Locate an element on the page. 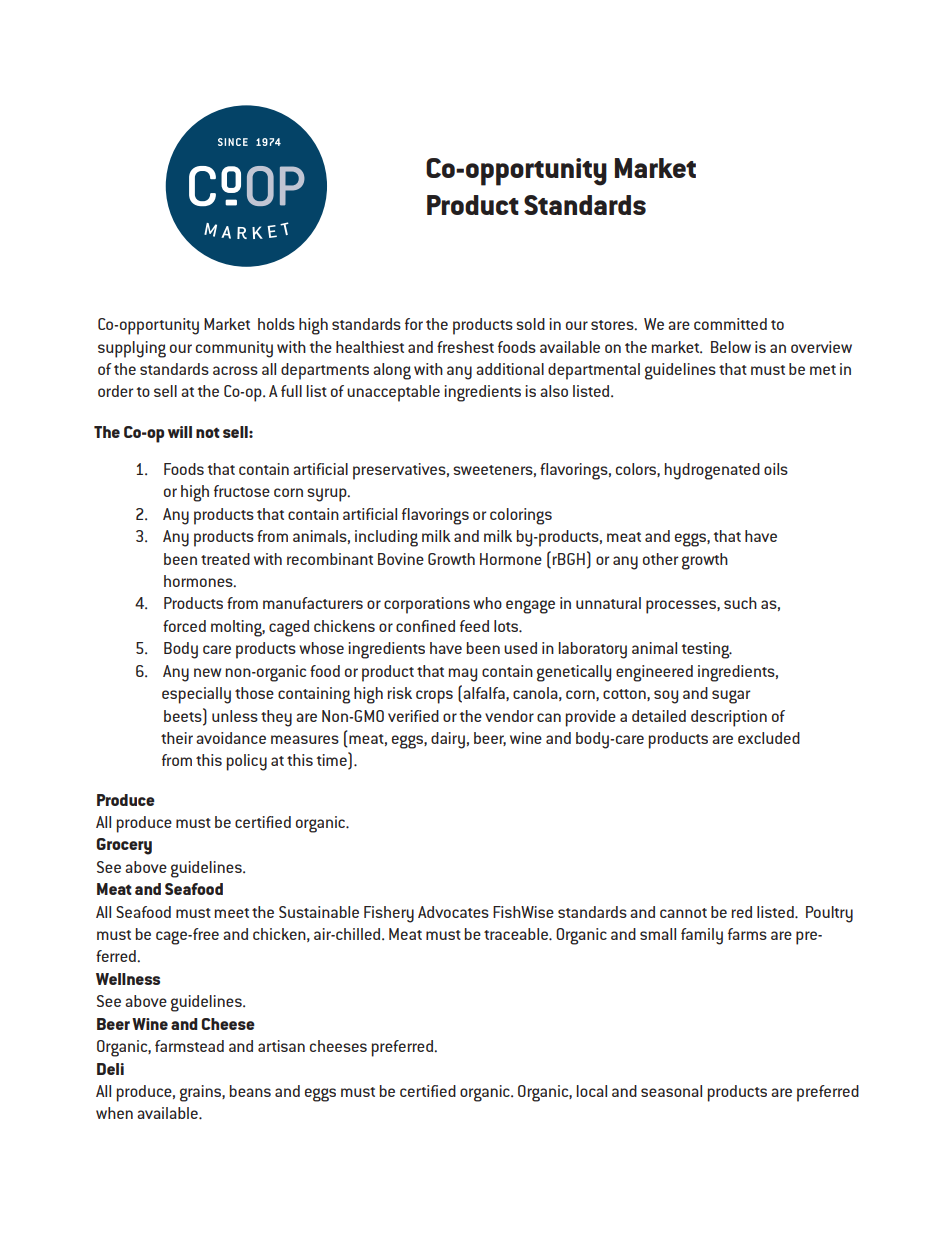 The height and width of the image is (1233, 952). cannot is located at coordinates (683, 913).
